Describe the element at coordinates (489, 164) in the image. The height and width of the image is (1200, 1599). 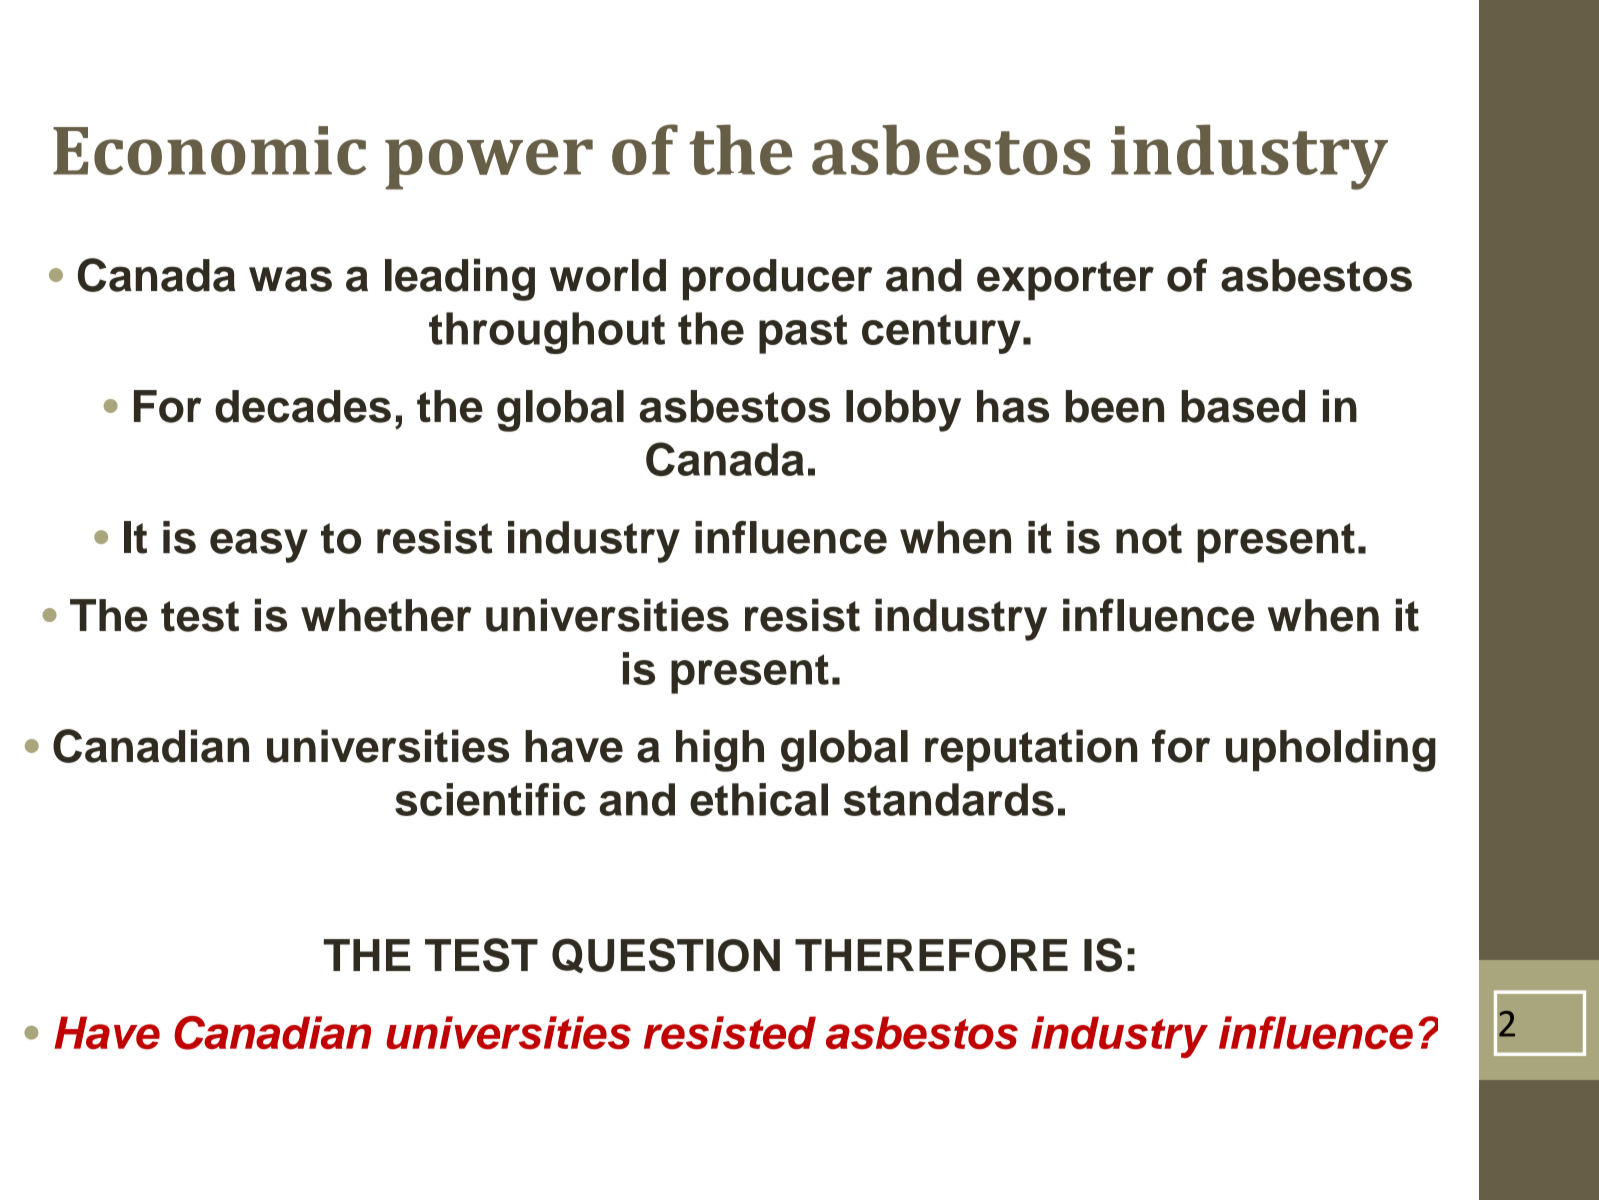
I see `power` at that location.
